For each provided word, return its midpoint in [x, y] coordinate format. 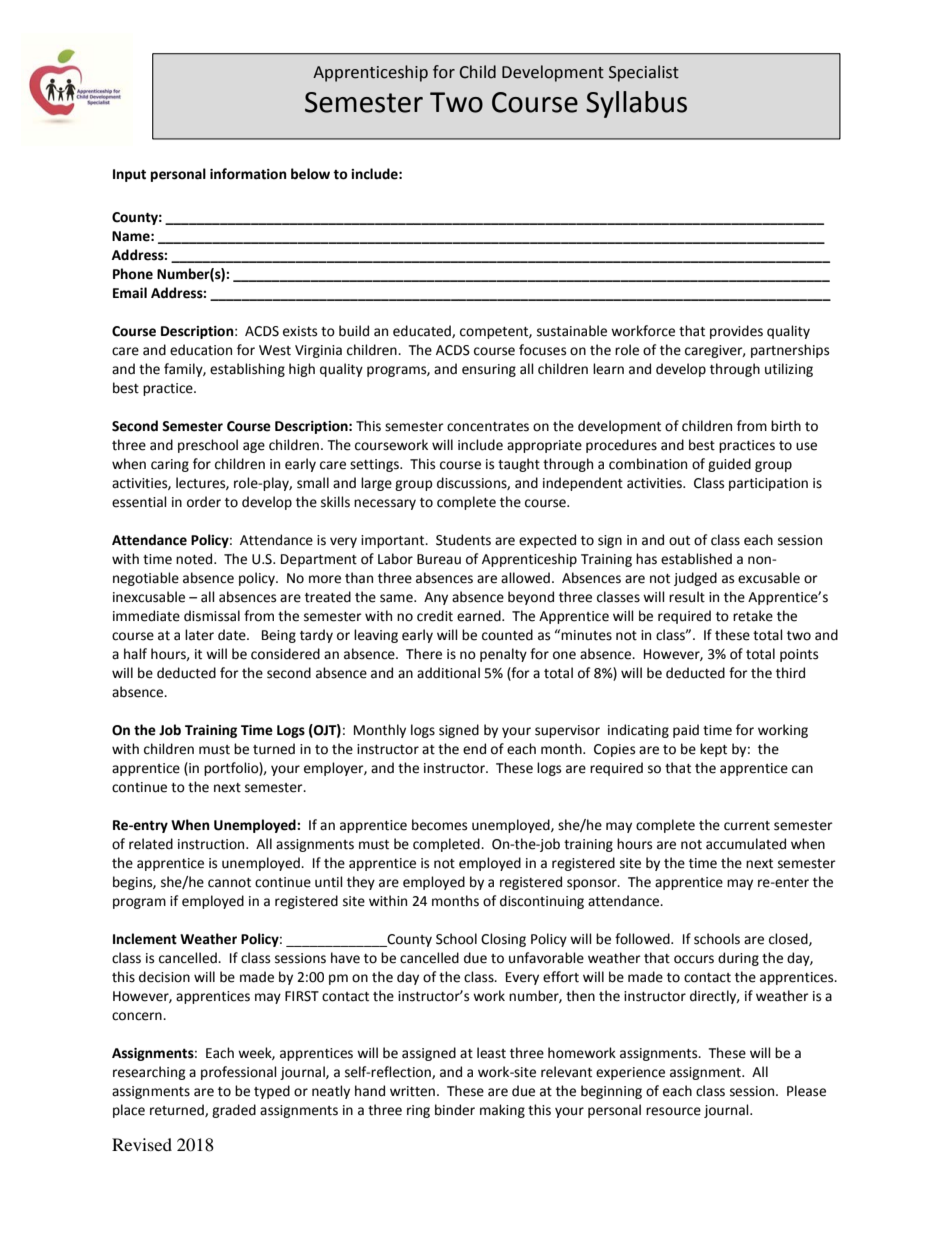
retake [753, 616]
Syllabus [636, 104]
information [248, 174]
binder [455, 1110]
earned [480, 616]
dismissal [212, 616]
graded [234, 1111]
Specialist [644, 73]
